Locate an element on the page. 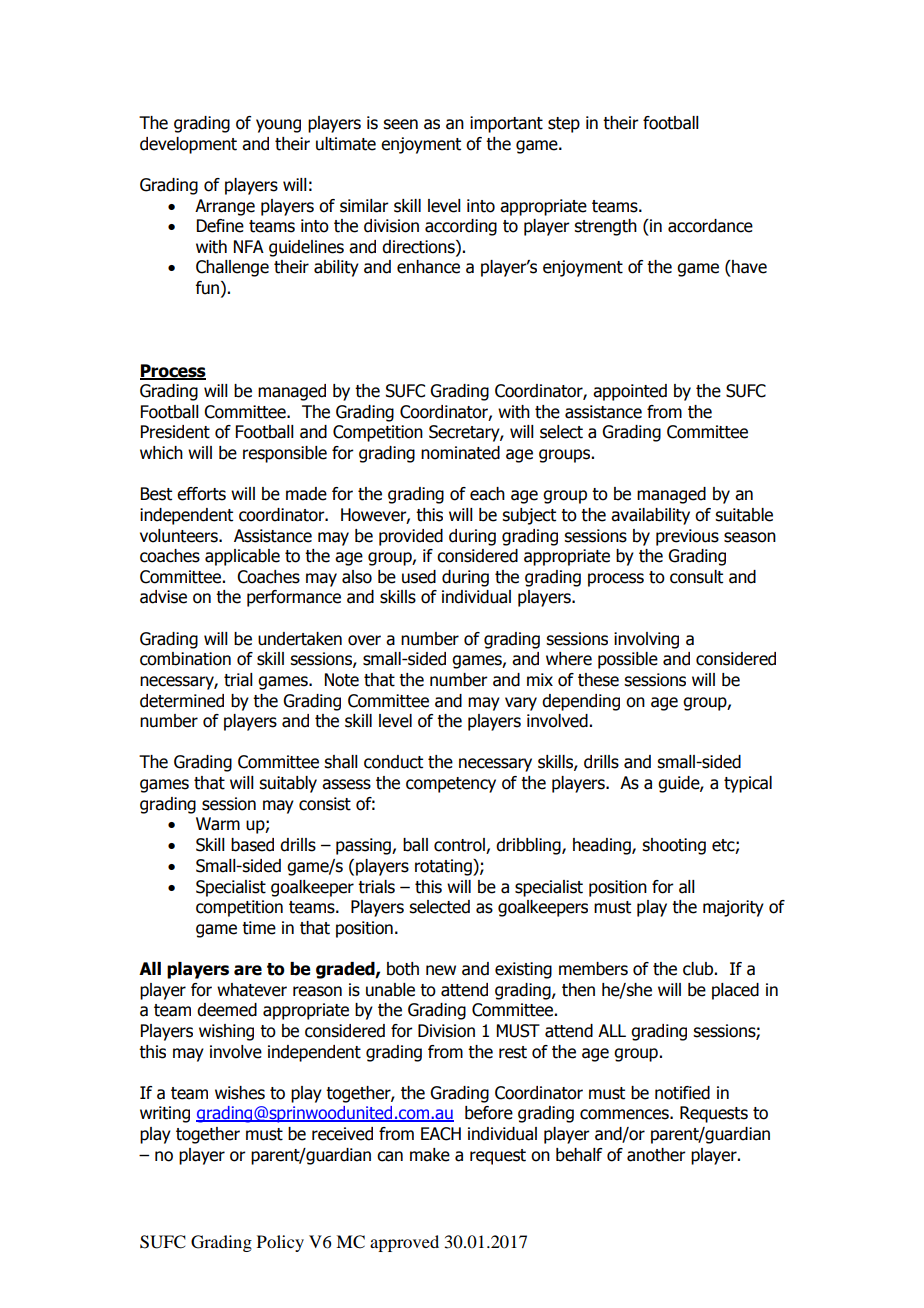 The image size is (924, 1308). seen is located at coordinates (400, 124).
